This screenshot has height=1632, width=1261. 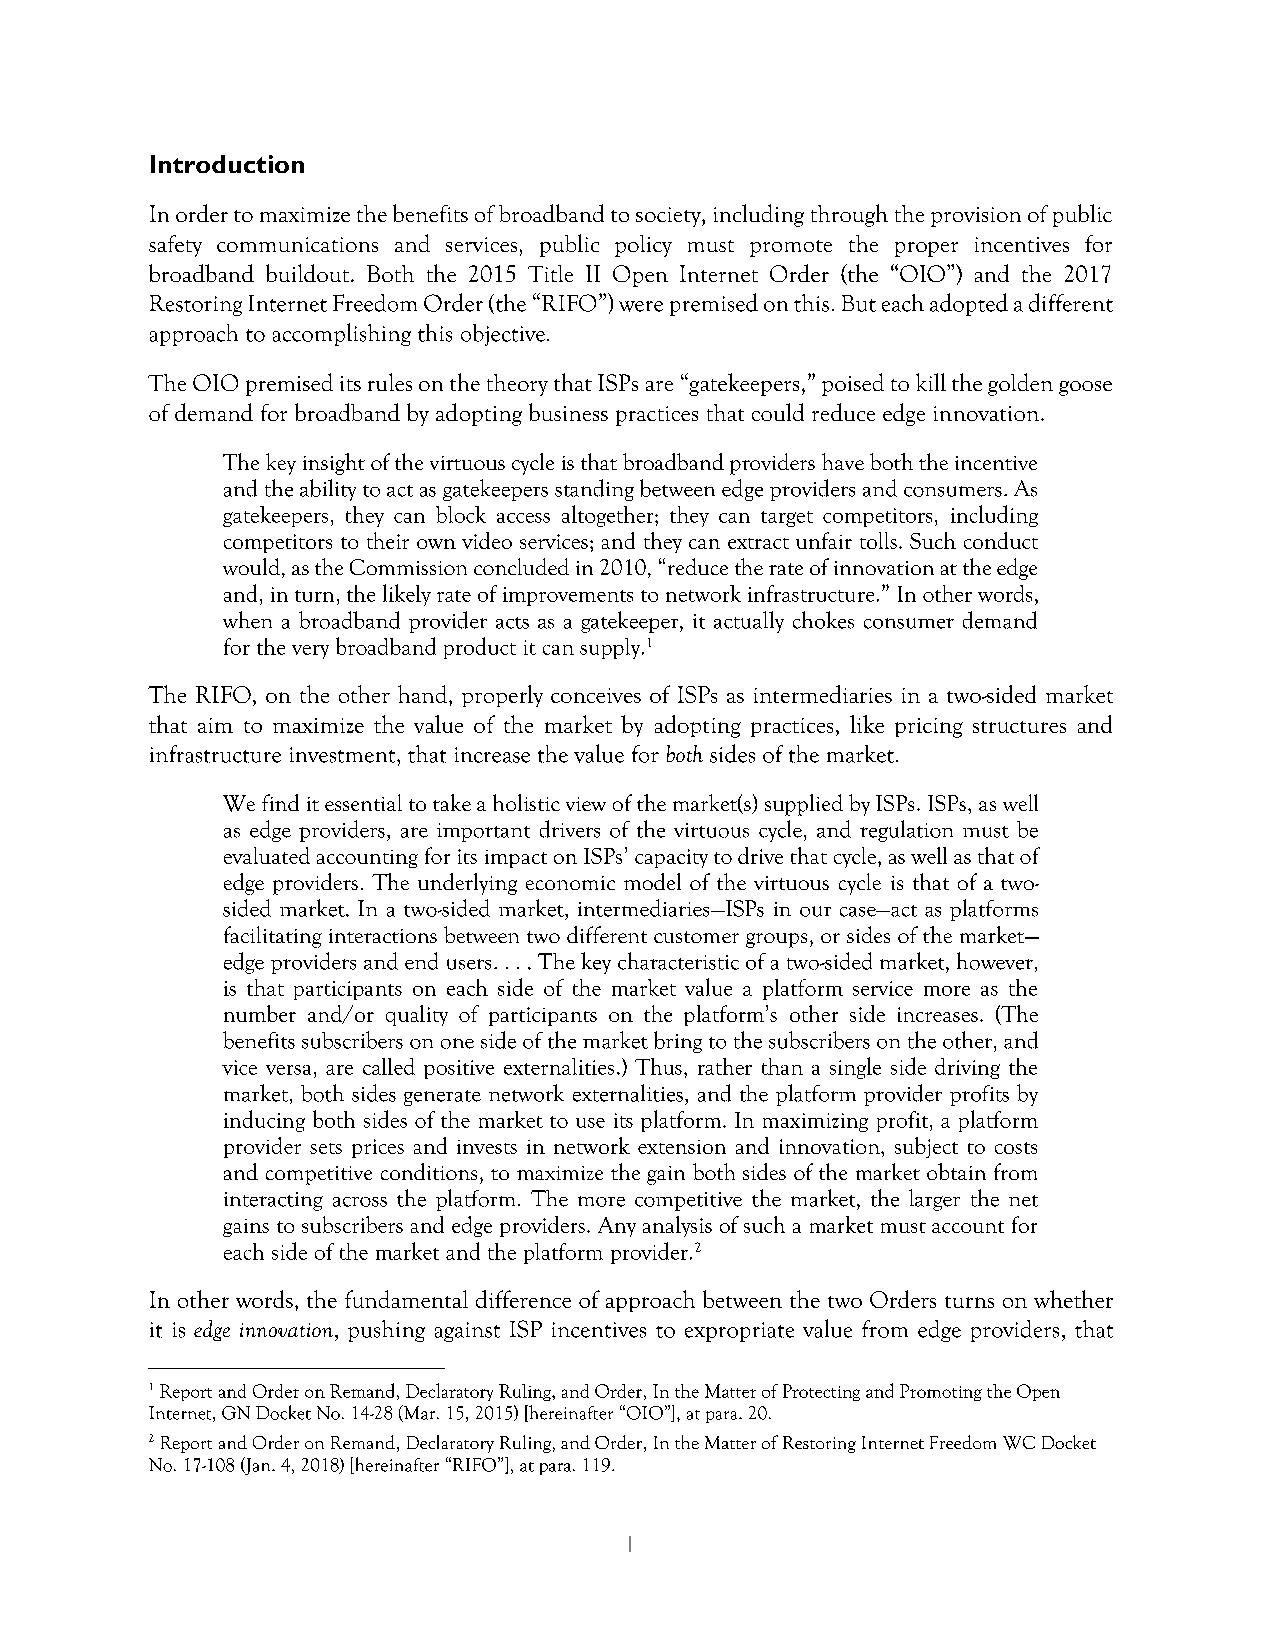 What do you see at coordinates (976, 217) in the screenshot?
I see `provision` at bounding box center [976, 217].
